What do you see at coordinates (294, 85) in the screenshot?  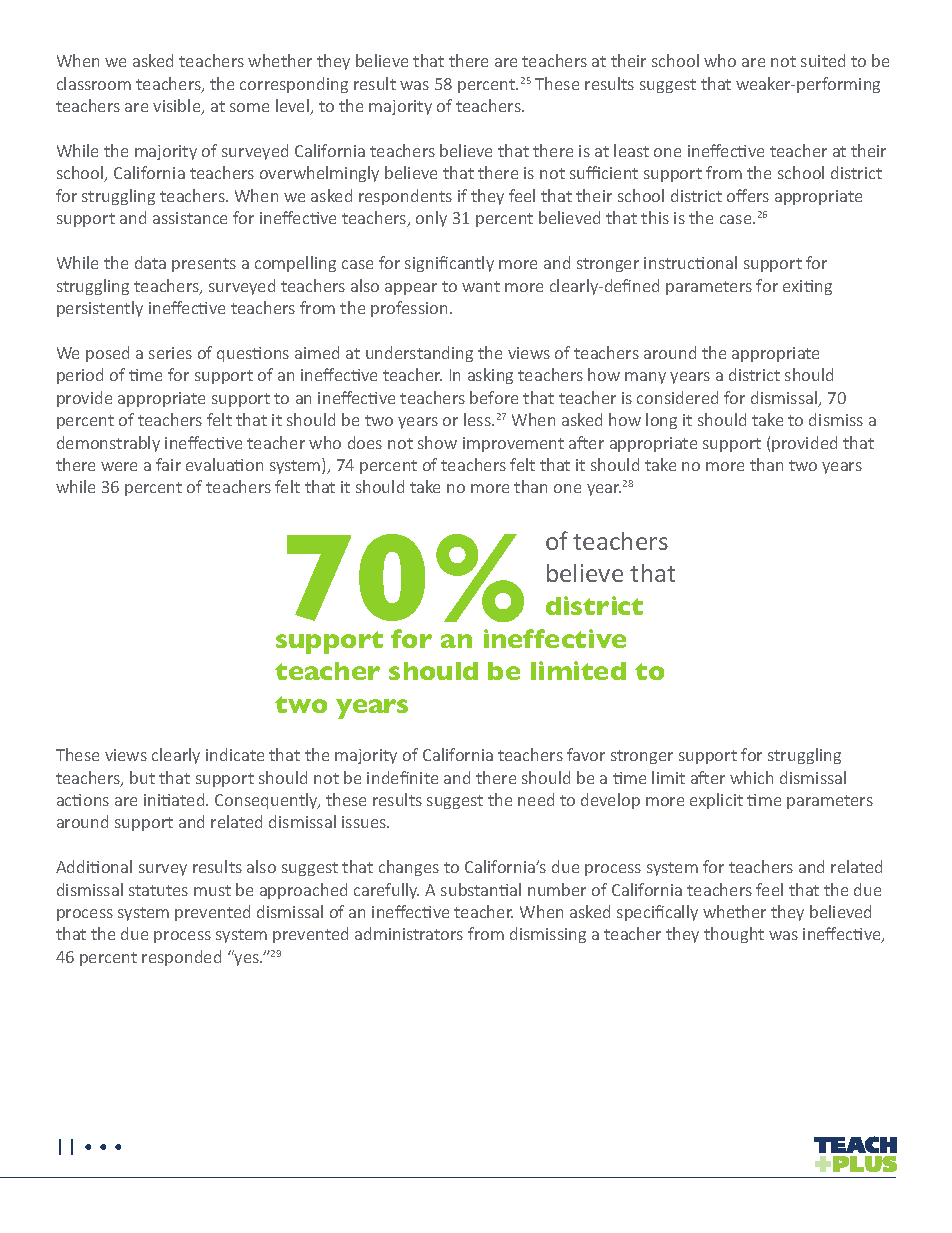 I see `corresponding` at bounding box center [294, 85].
